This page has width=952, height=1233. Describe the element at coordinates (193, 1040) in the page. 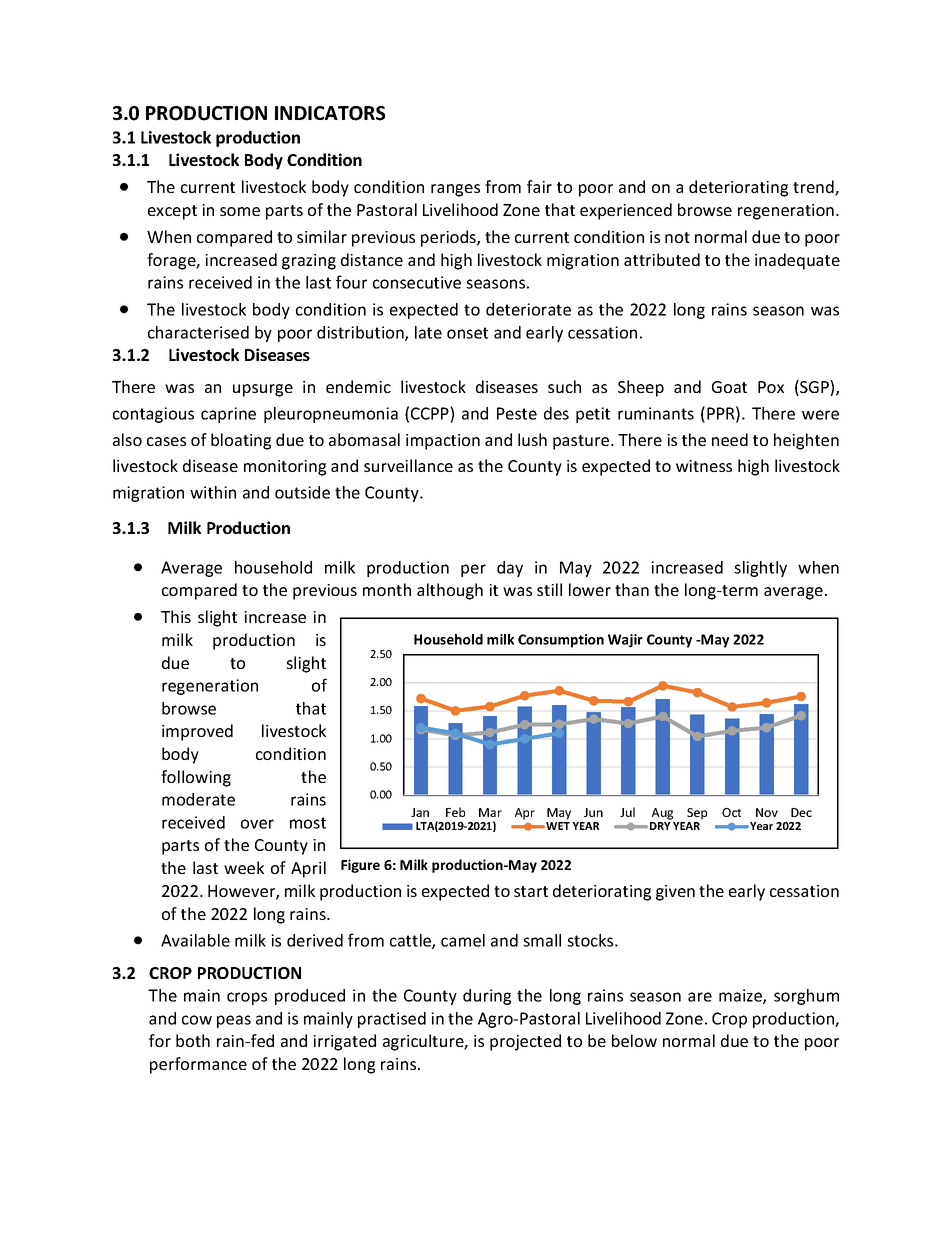

I see `both` at that location.
